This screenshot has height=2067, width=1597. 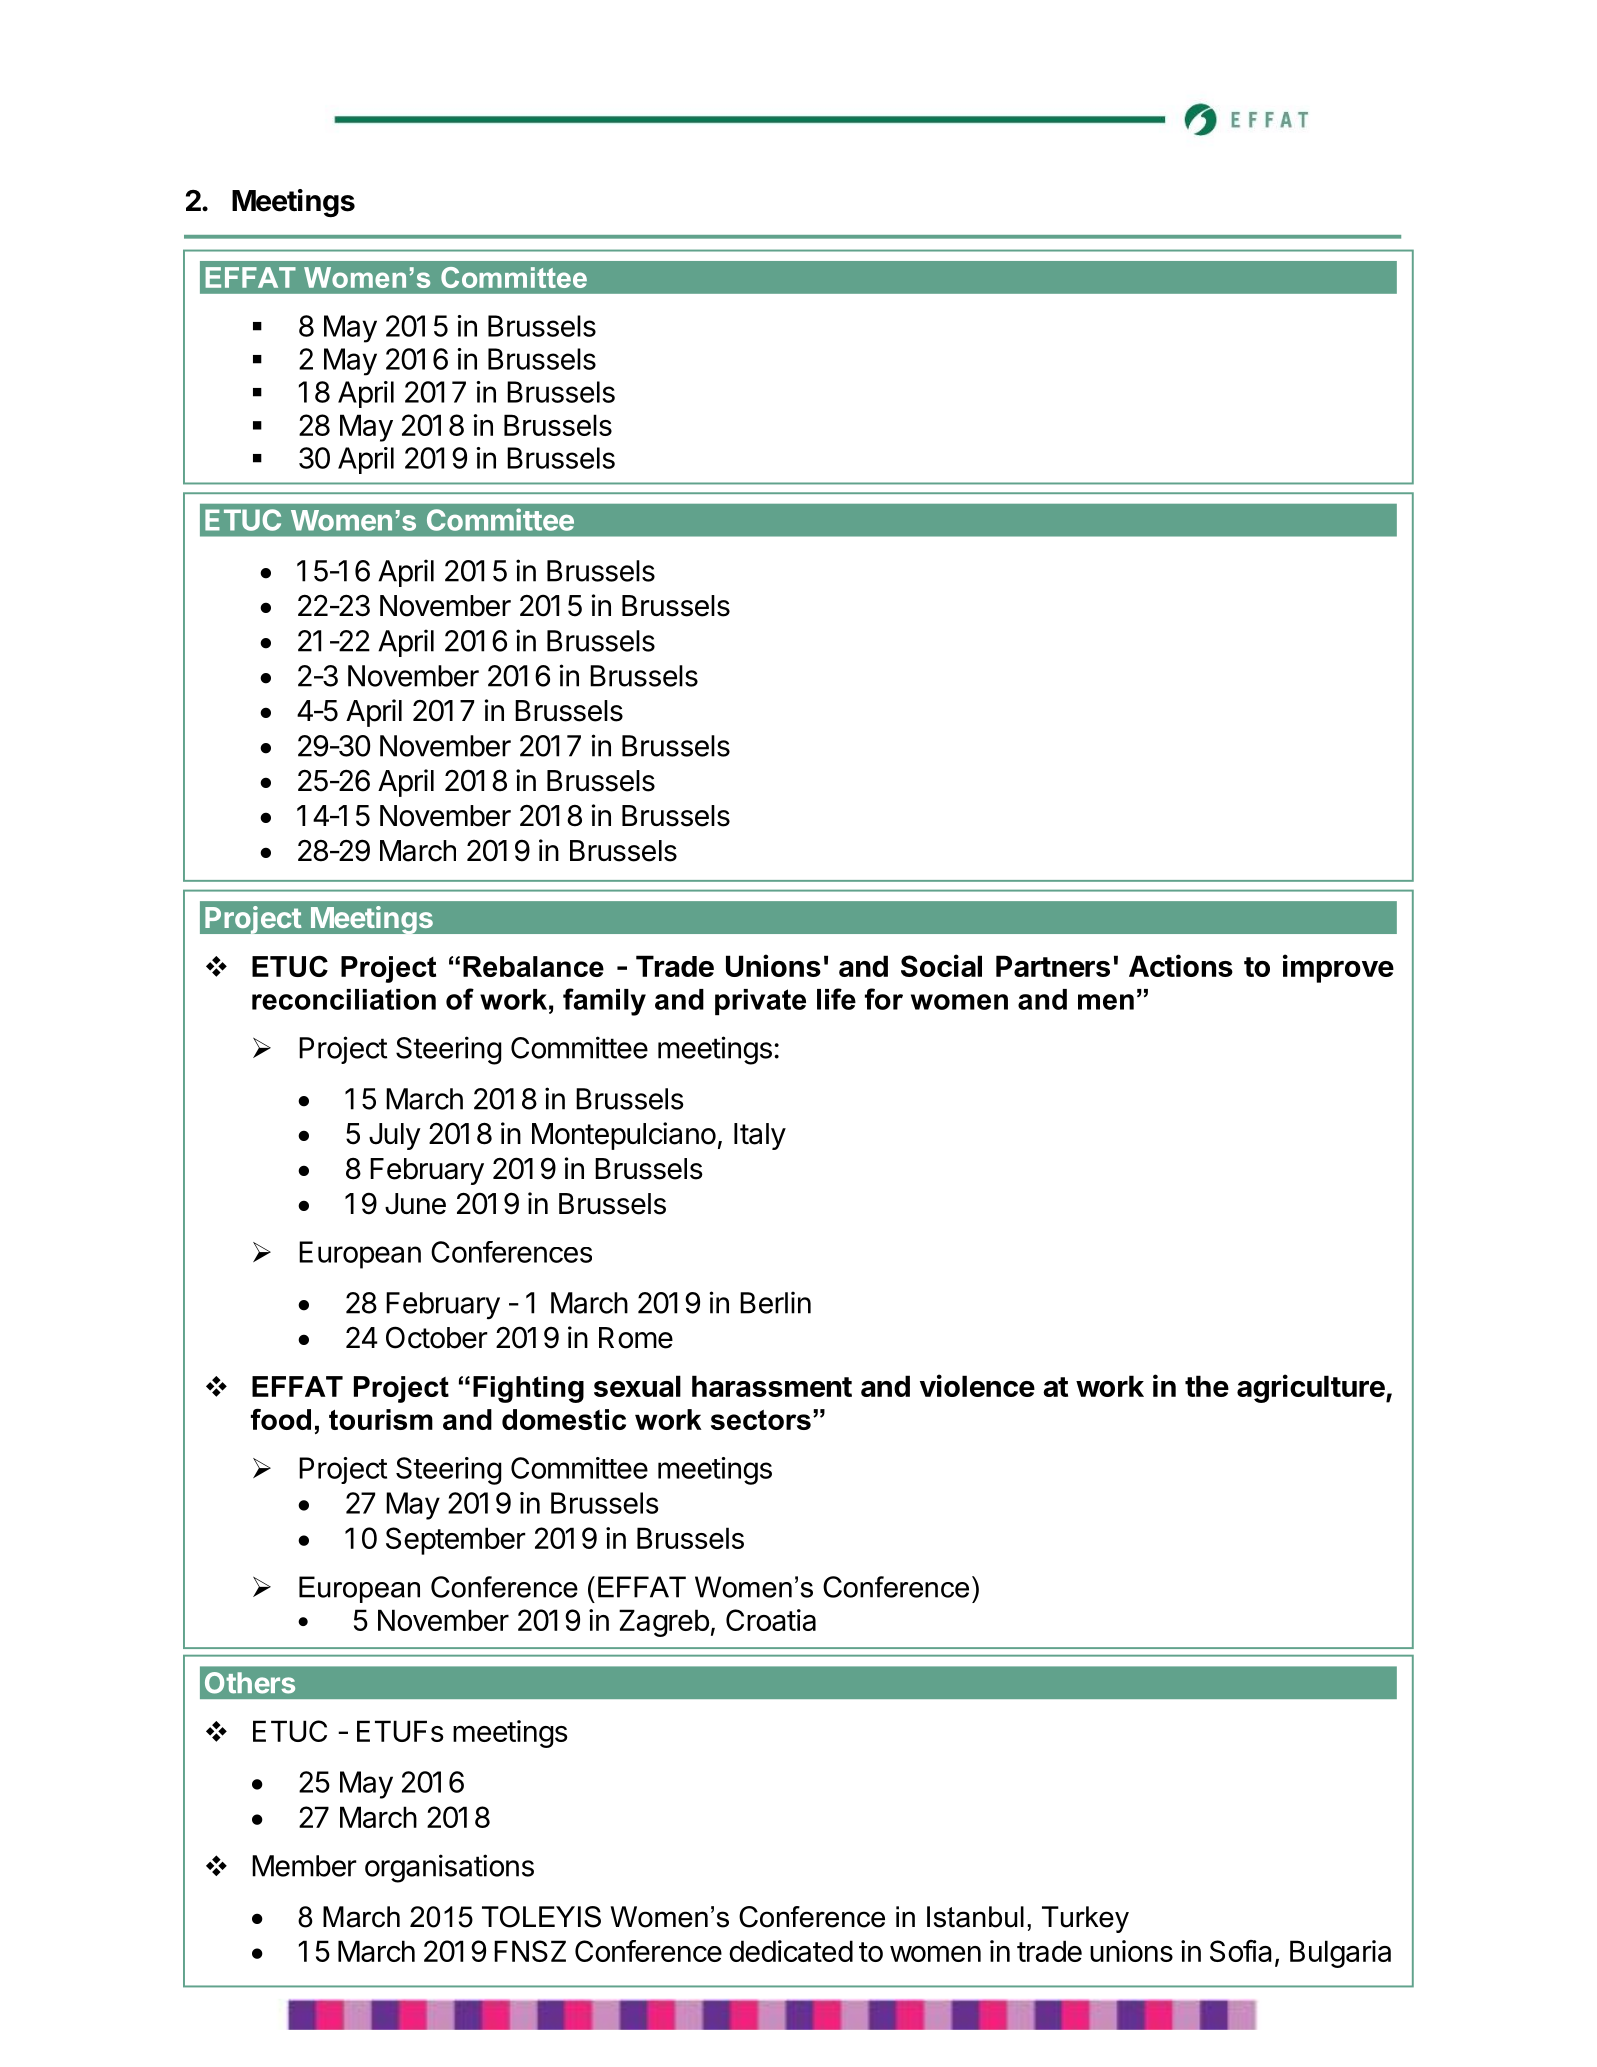 What do you see at coordinates (1181, 965) in the screenshot?
I see `Actions` at bounding box center [1181, 965].
